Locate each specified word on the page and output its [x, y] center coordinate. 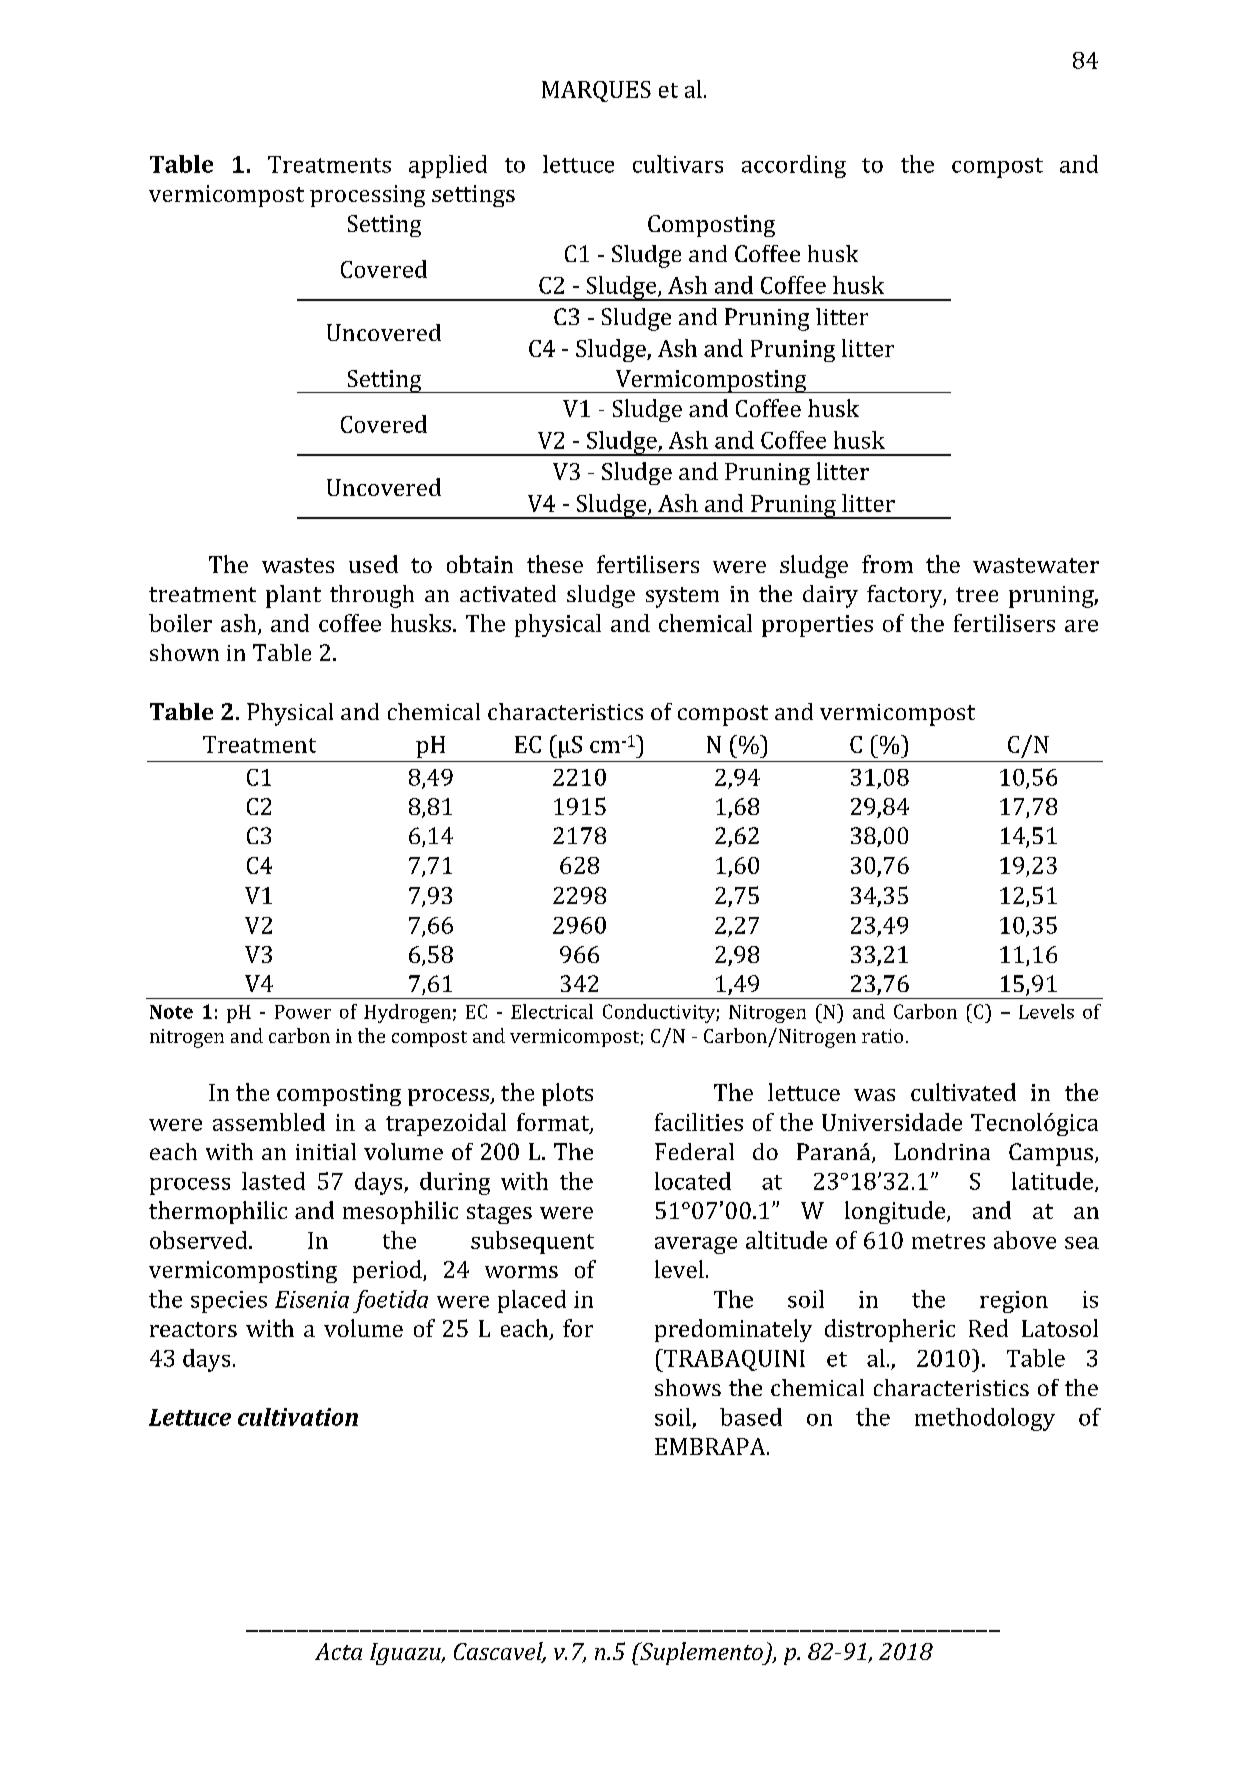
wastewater [1036, 565]
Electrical [552, 1011]
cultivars [678, 164]
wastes [298, 565]
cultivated [963, 1092]
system [682, 597]
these [555, 564]
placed [532, 1301]
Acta [338, 1651]
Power [303, 1012]
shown [184, 652]
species [229, 1302]
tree [977, 594]
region [1014, 1302]
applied [448, 166]
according [794, 166]
